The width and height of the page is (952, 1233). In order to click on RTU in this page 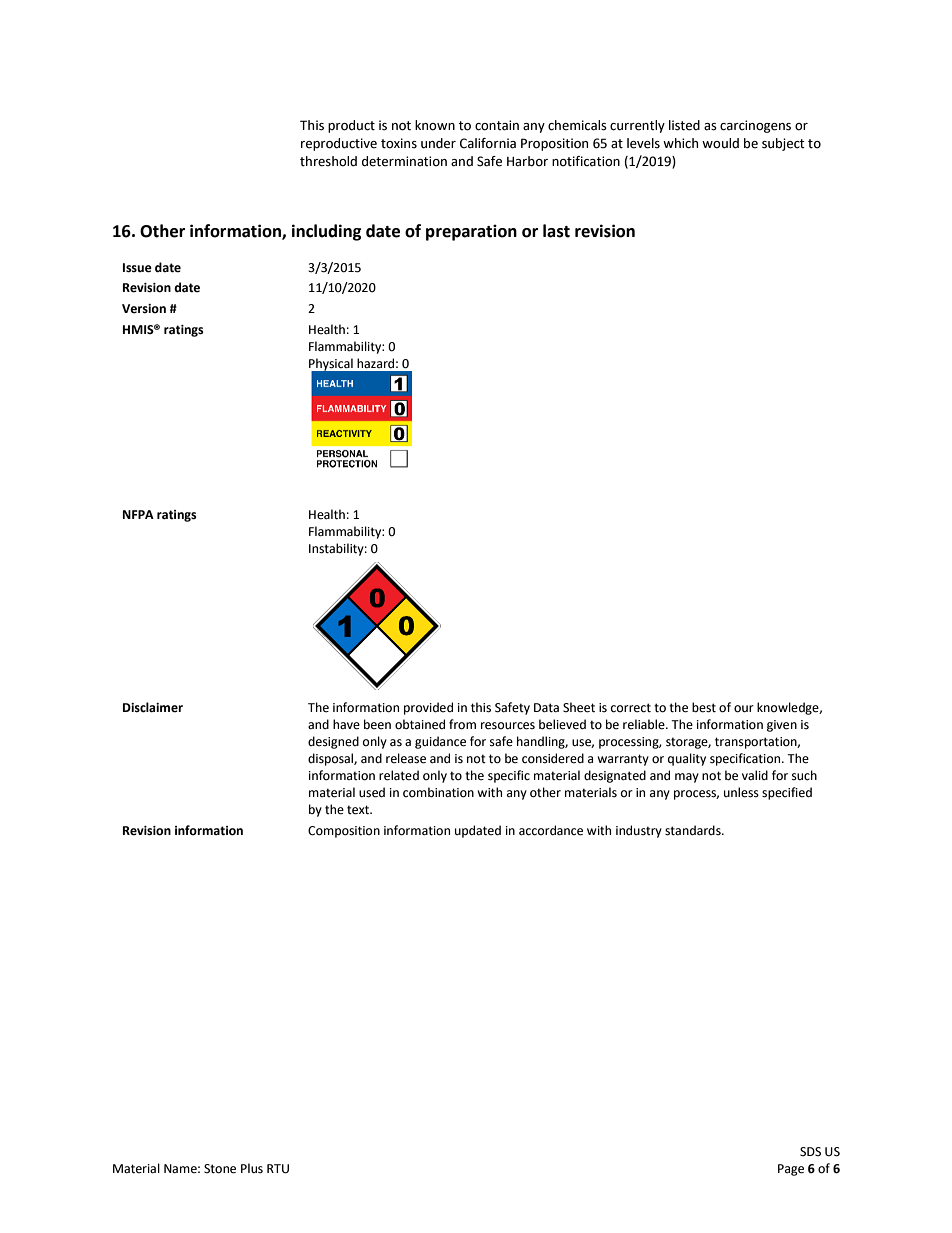, I will do `click(278, 1169)`.
